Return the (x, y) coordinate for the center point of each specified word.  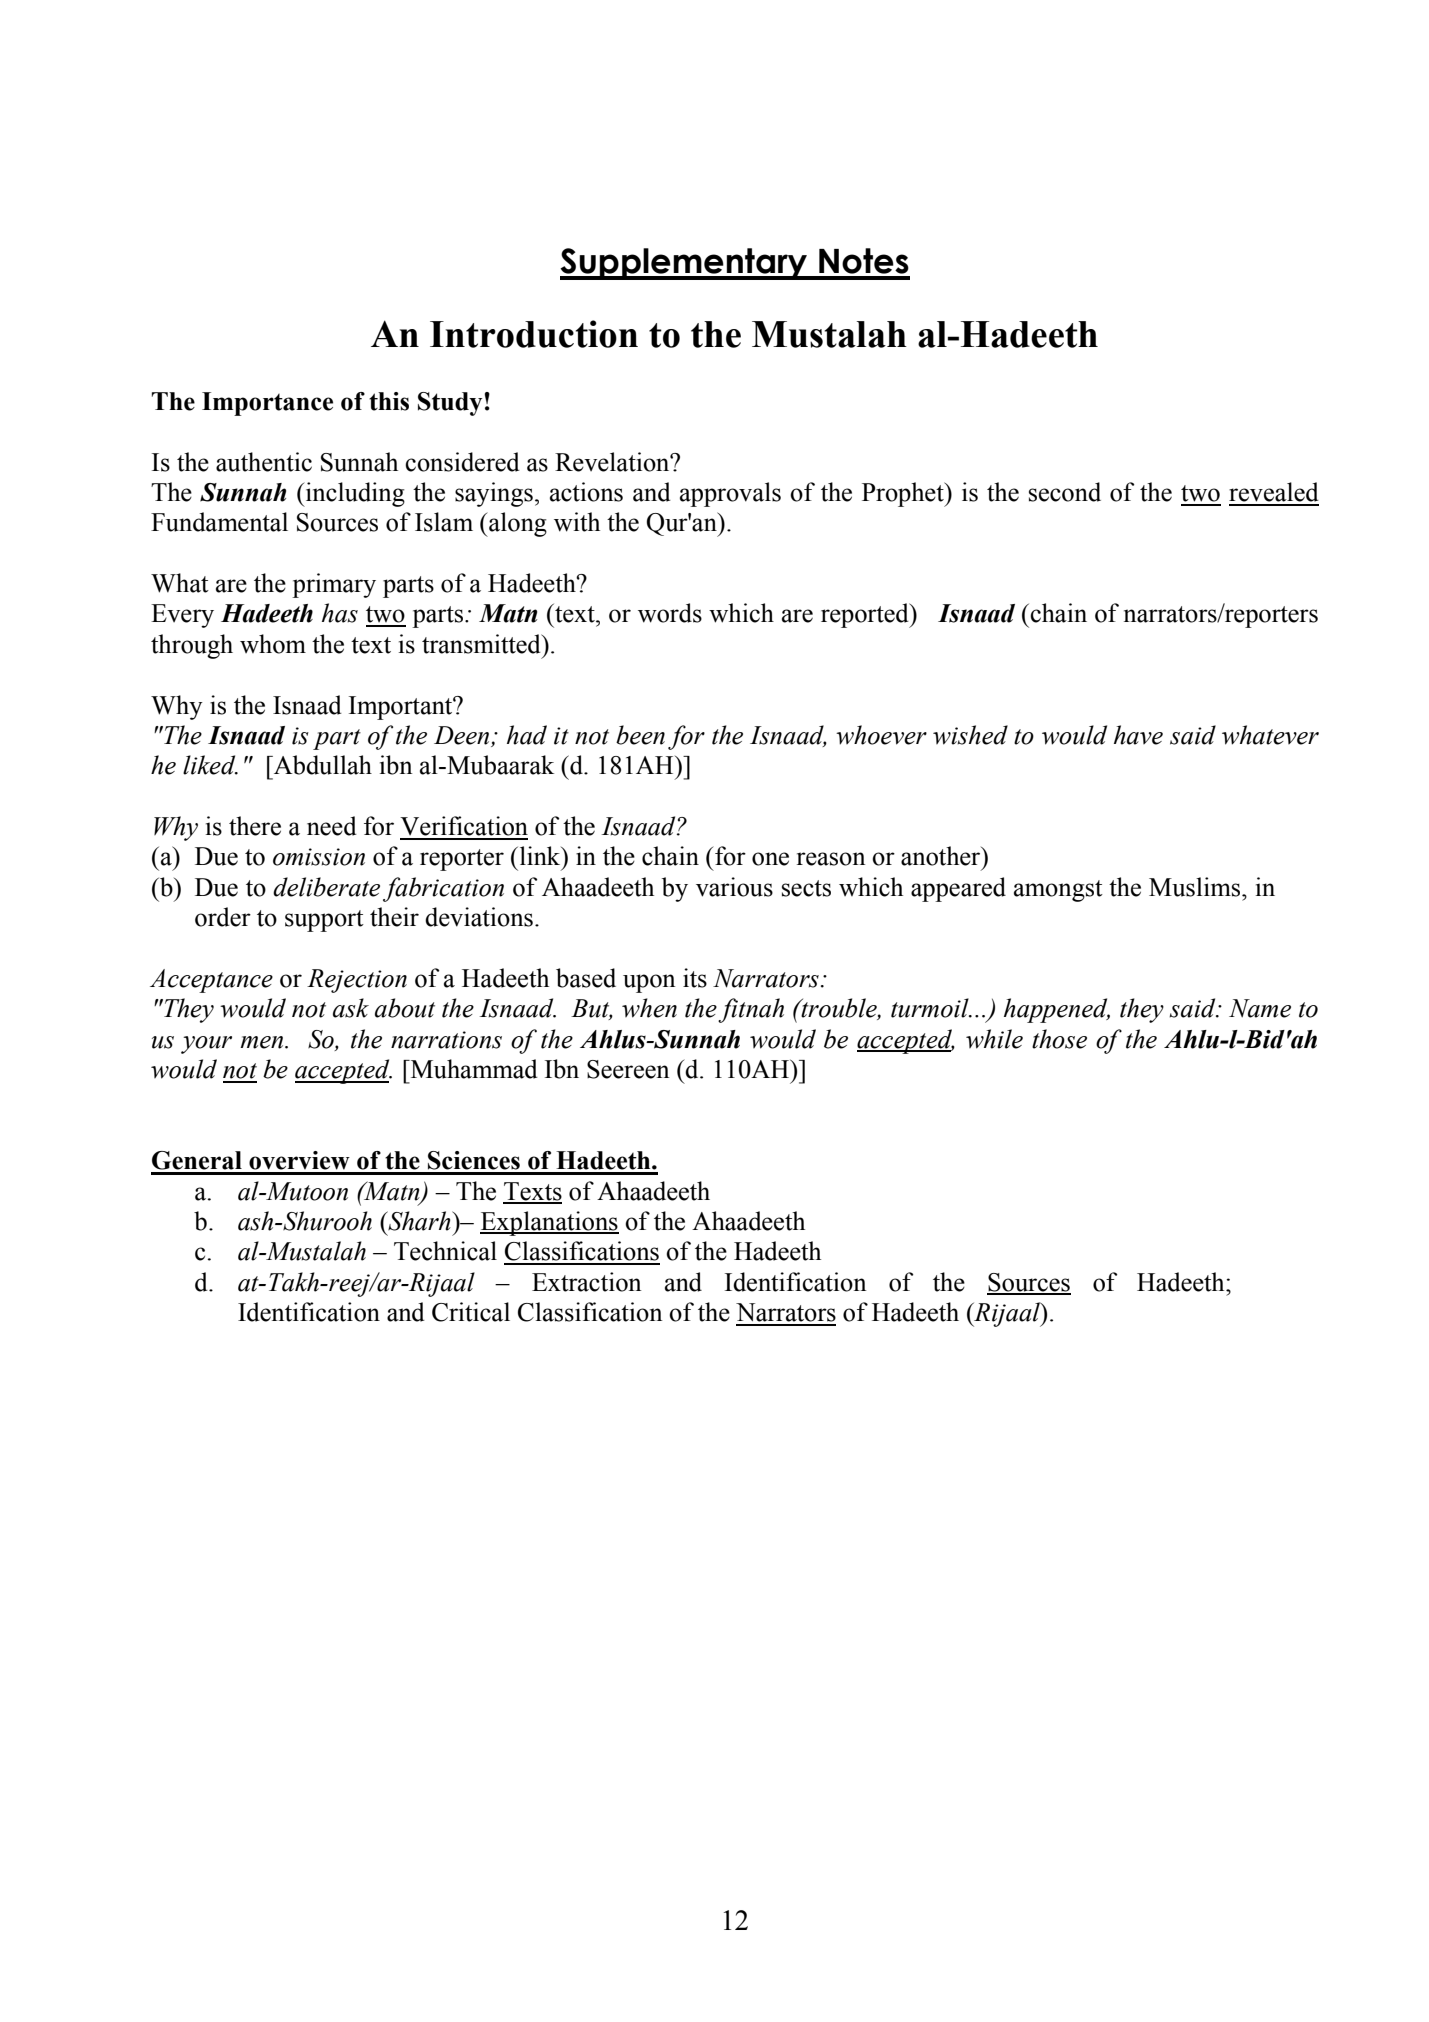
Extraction (587, 1282)
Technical (445, 1251)
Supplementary (685, 264)
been (640, 735)
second (1065, 492)
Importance (267, 404)
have (1138, 735)
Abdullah (322, 765)
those (1059, 1039)
